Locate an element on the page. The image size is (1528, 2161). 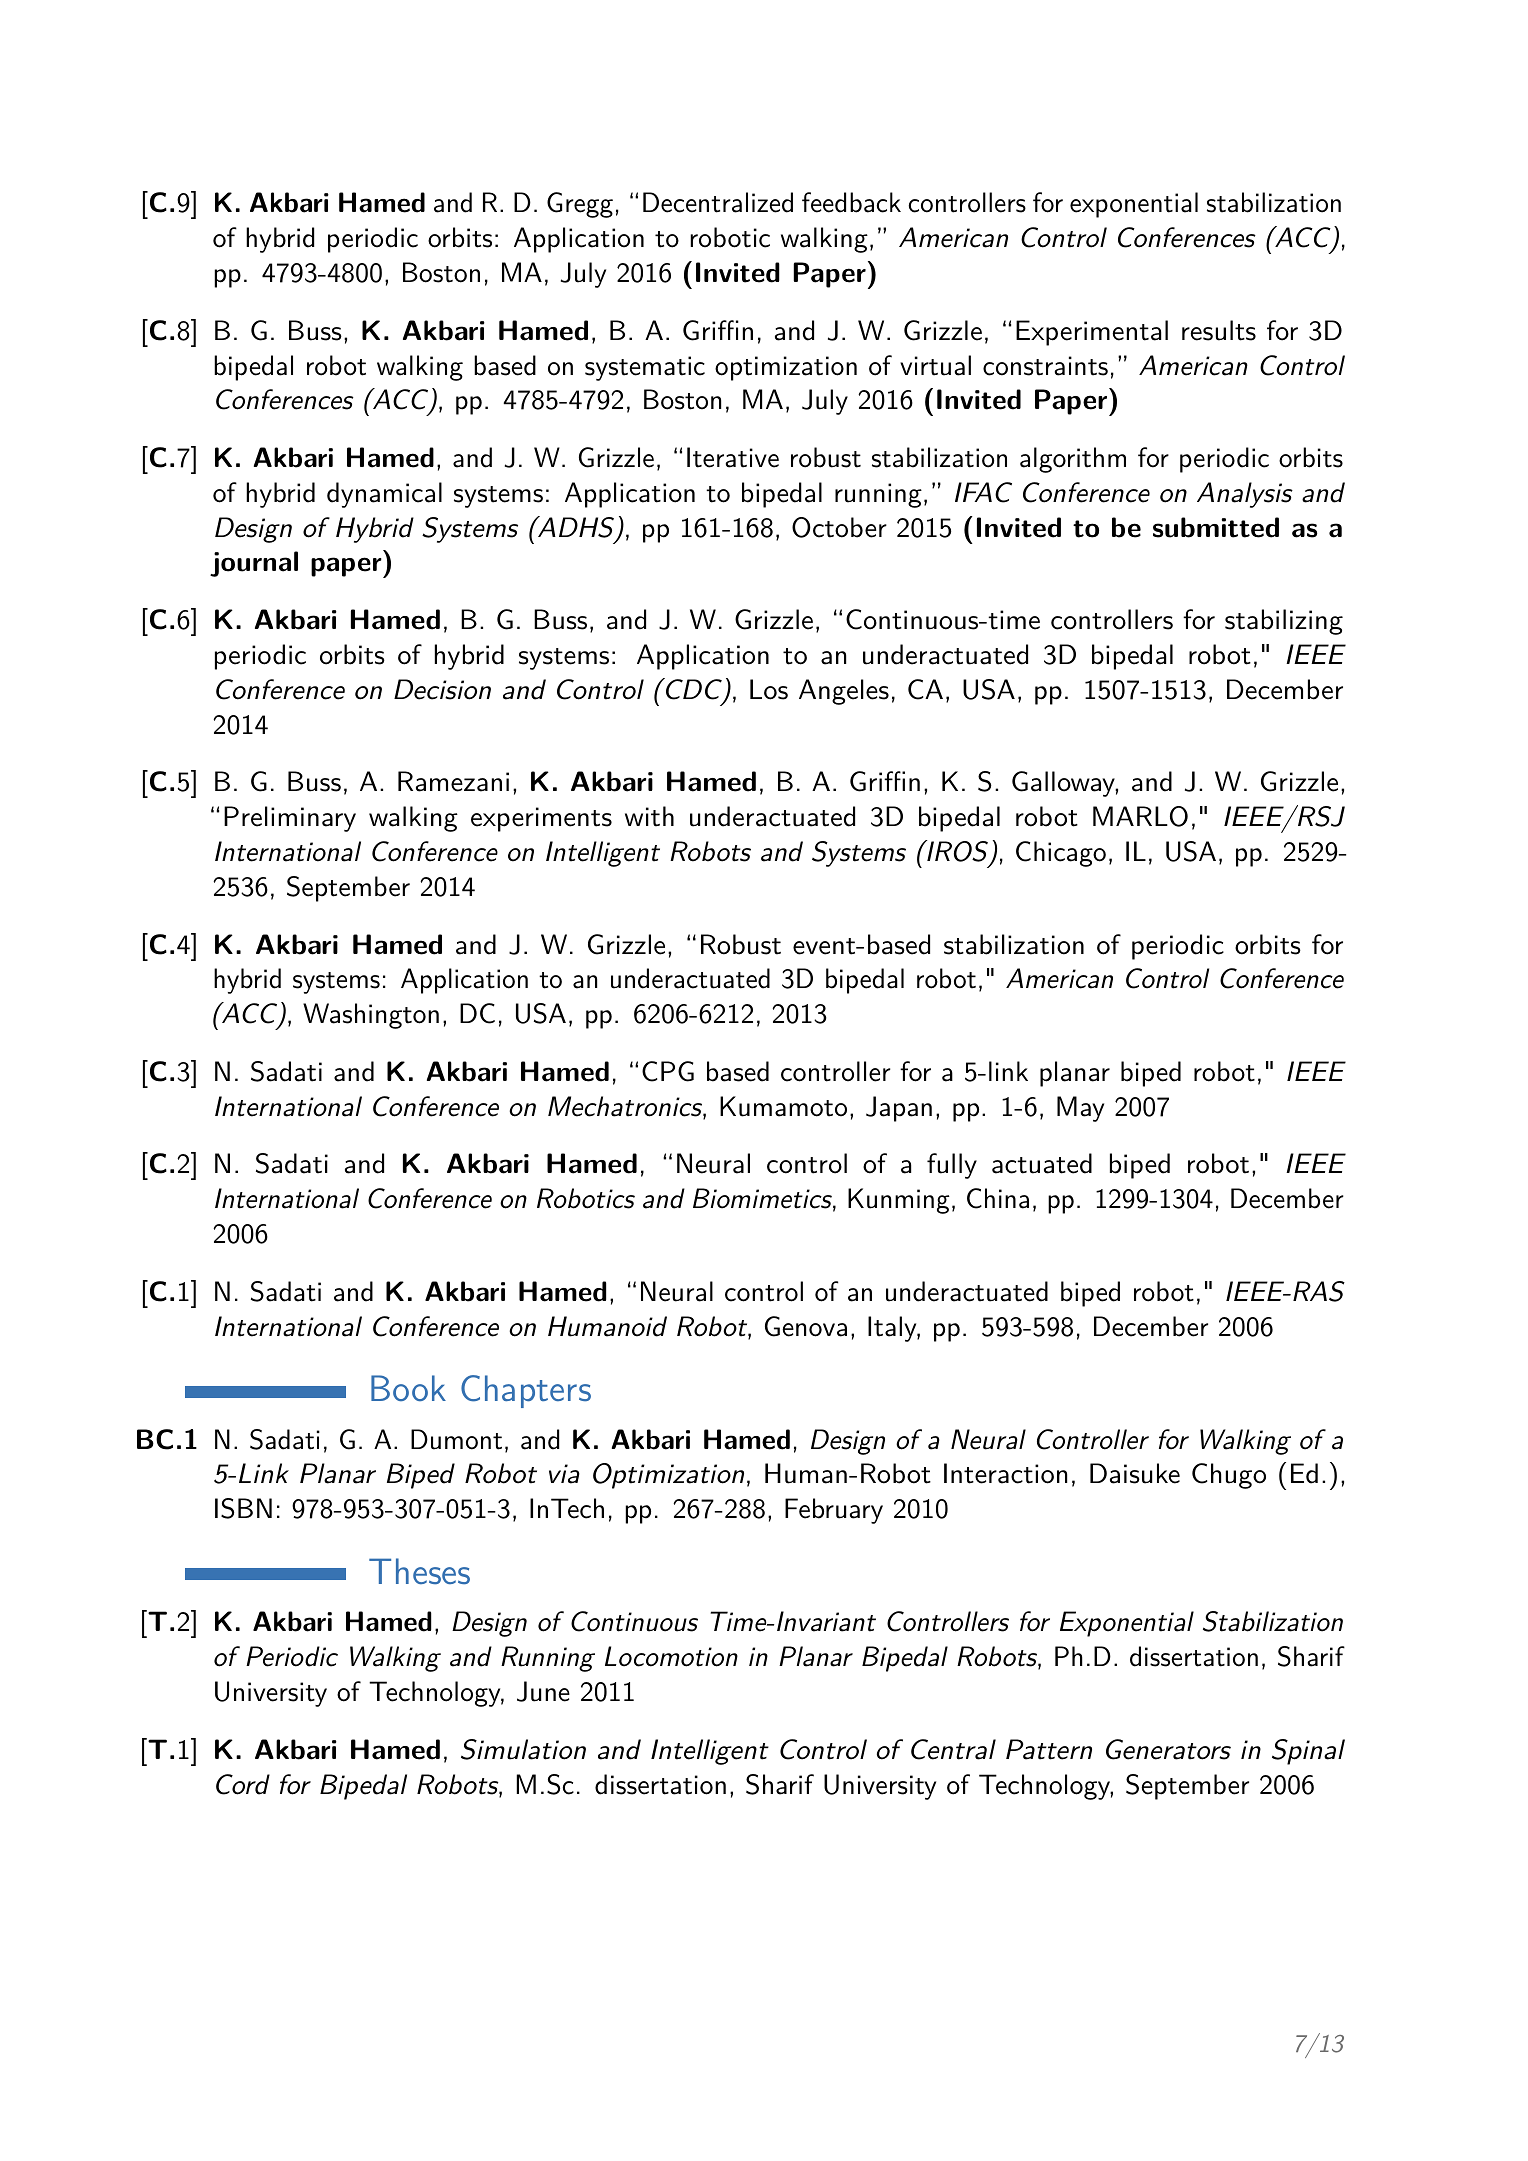
results is located at coordinates (1219, 330).
